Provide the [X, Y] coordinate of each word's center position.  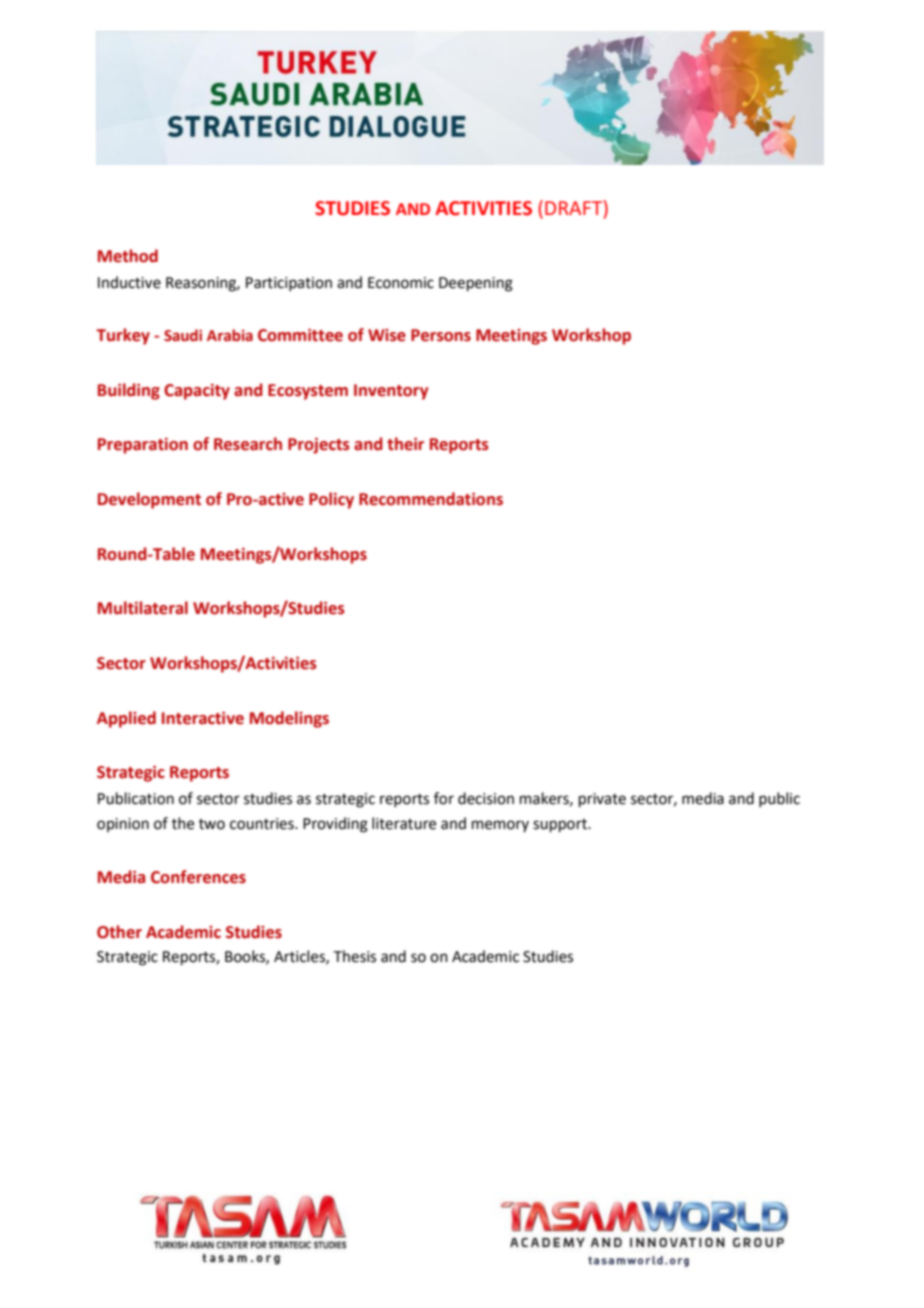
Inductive [129, 282]
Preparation [143, 446]
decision [486, 798]
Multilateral [143, 608]
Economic [401, 283]
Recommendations [431, 499]
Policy [331, 500]
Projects [319, 446]
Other [119, 932]
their [405, 444]
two [212, 824]
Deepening [476, 284]
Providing [335, 825]
